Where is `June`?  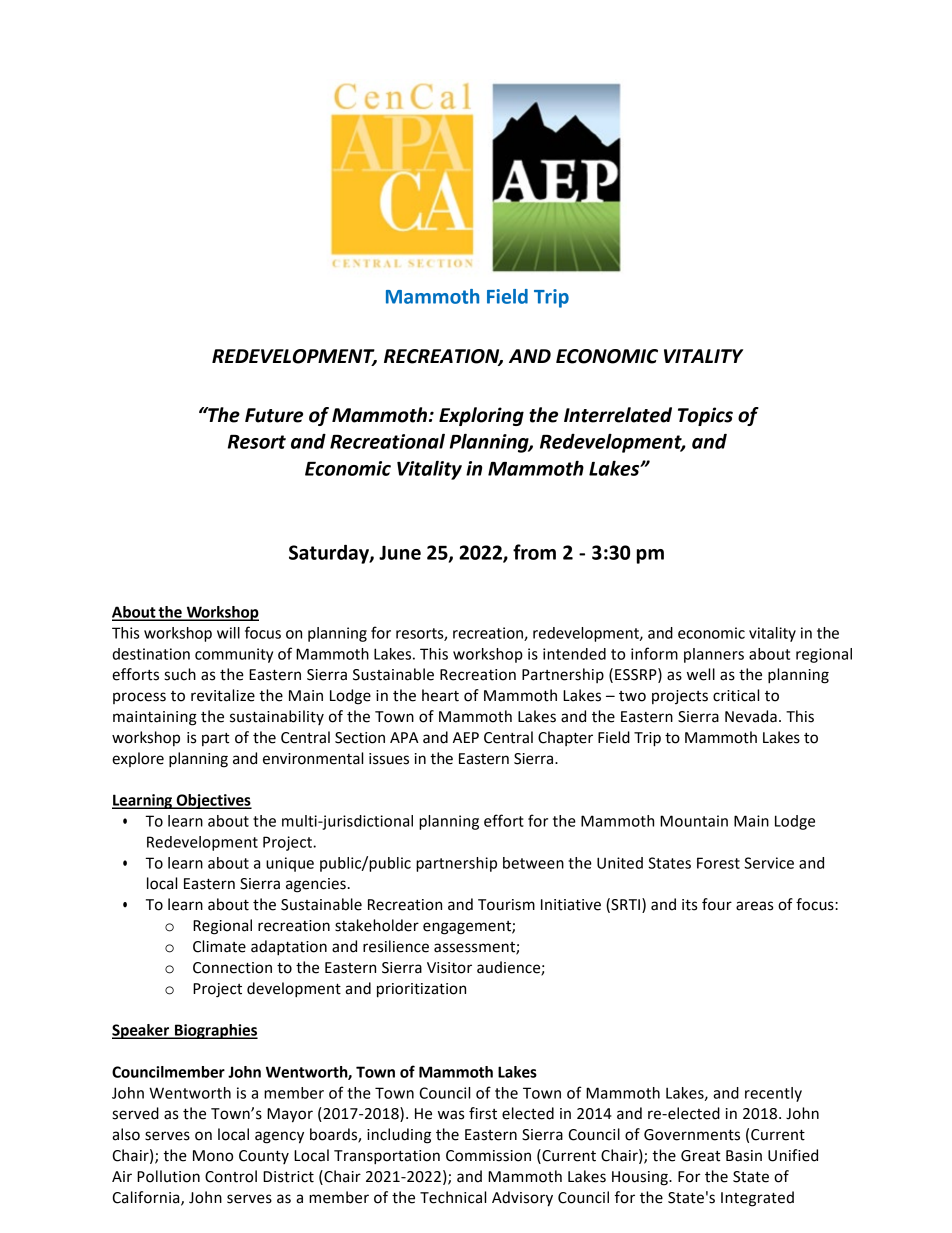 June is located at coordinates (400, 553).
